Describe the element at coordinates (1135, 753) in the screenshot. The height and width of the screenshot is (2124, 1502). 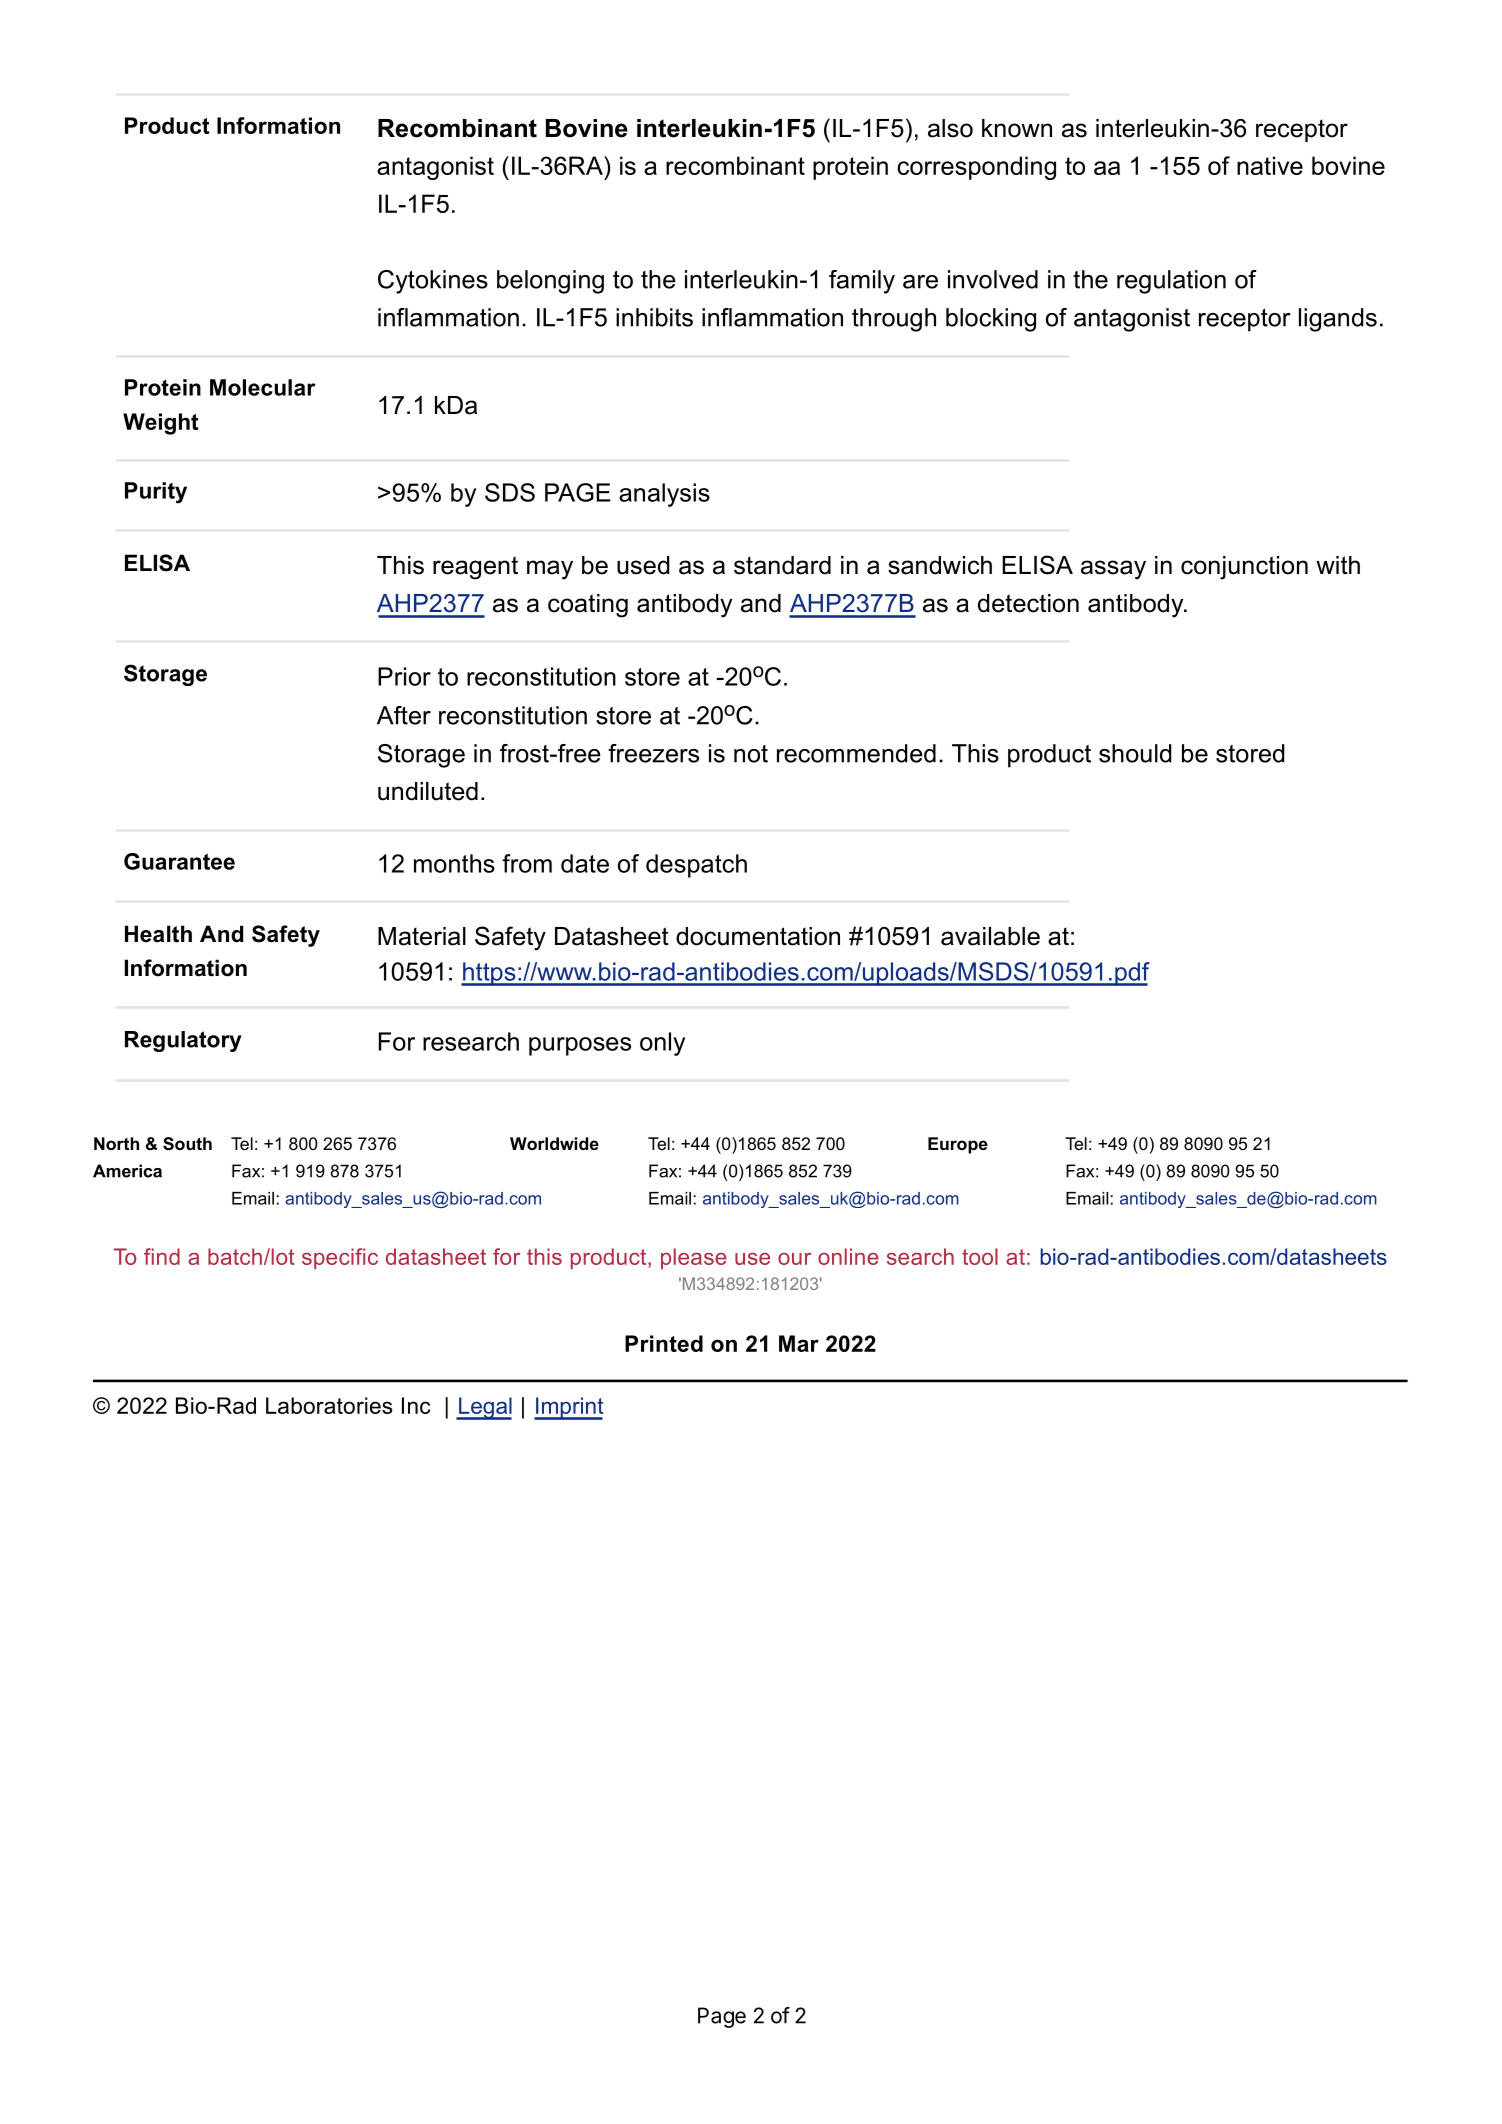
I see `should` at that location.
